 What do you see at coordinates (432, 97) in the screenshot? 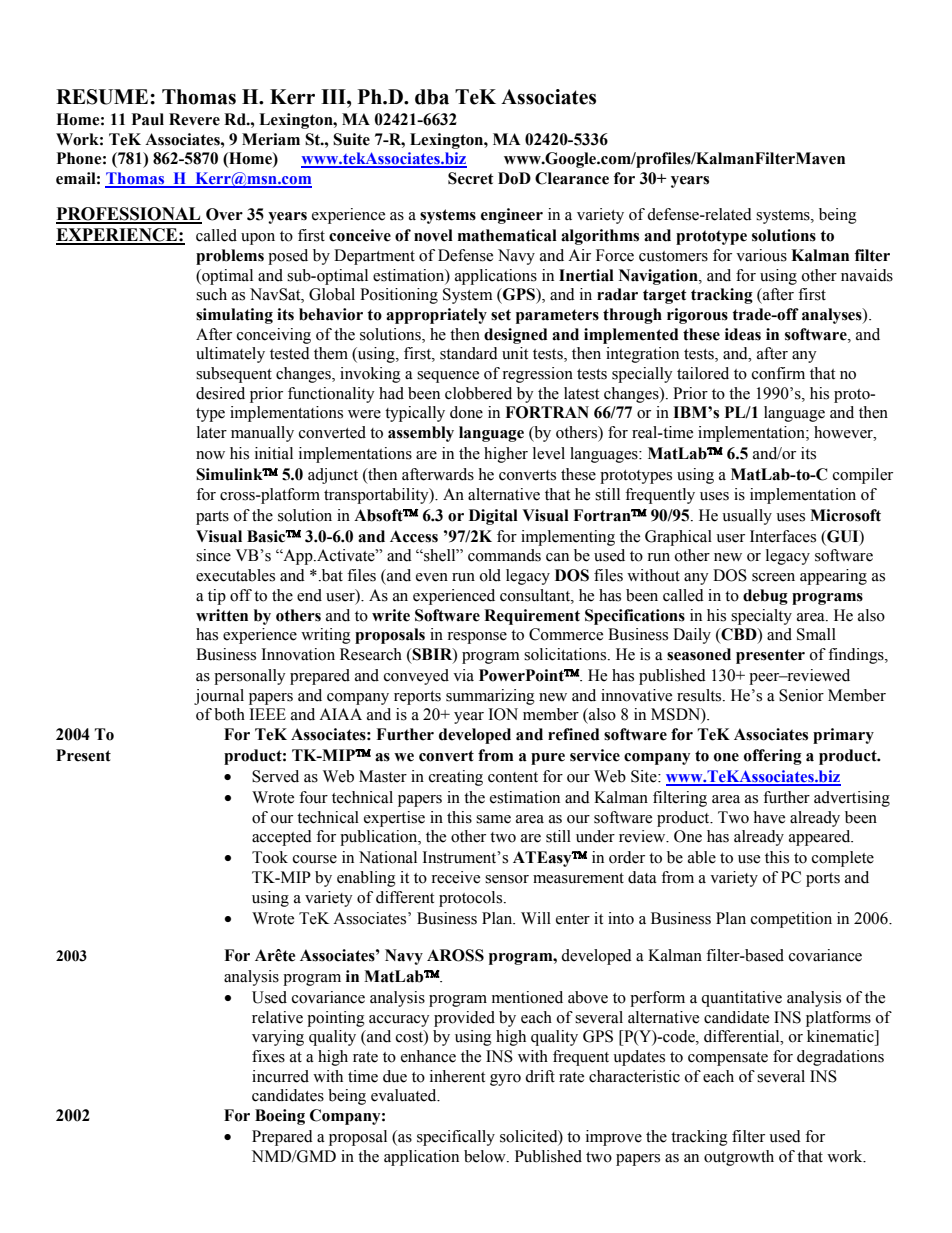
I see `dba` at bounding box center [432, 97].
